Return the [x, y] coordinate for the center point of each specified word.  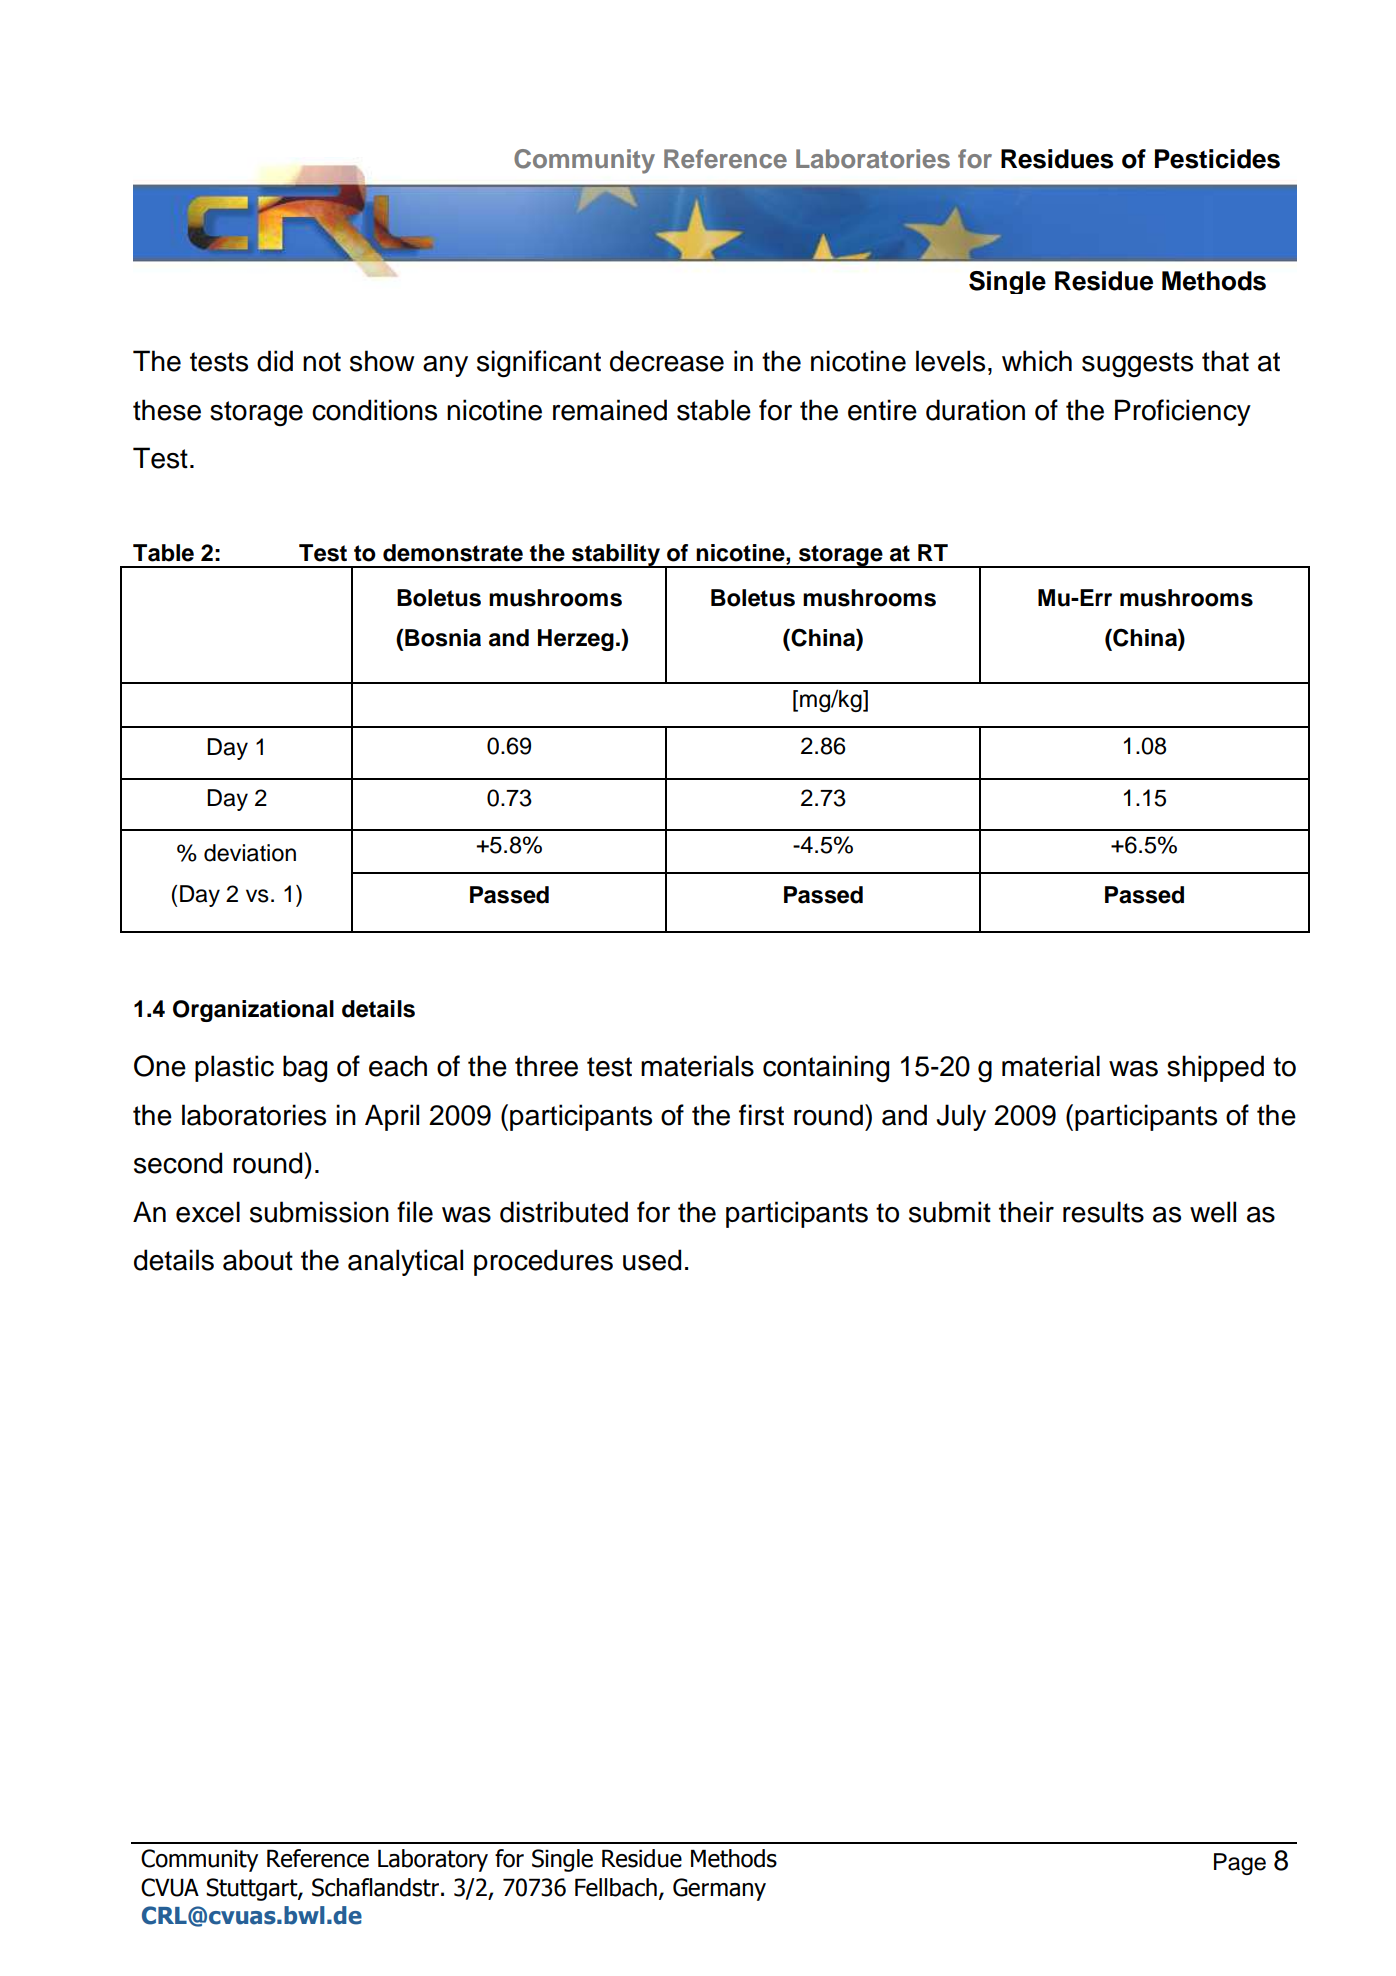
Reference [725, 158]
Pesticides [1217, 159]
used [652, 1260]
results [1103, 1212]
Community [584, 161]
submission [319, 1212]
